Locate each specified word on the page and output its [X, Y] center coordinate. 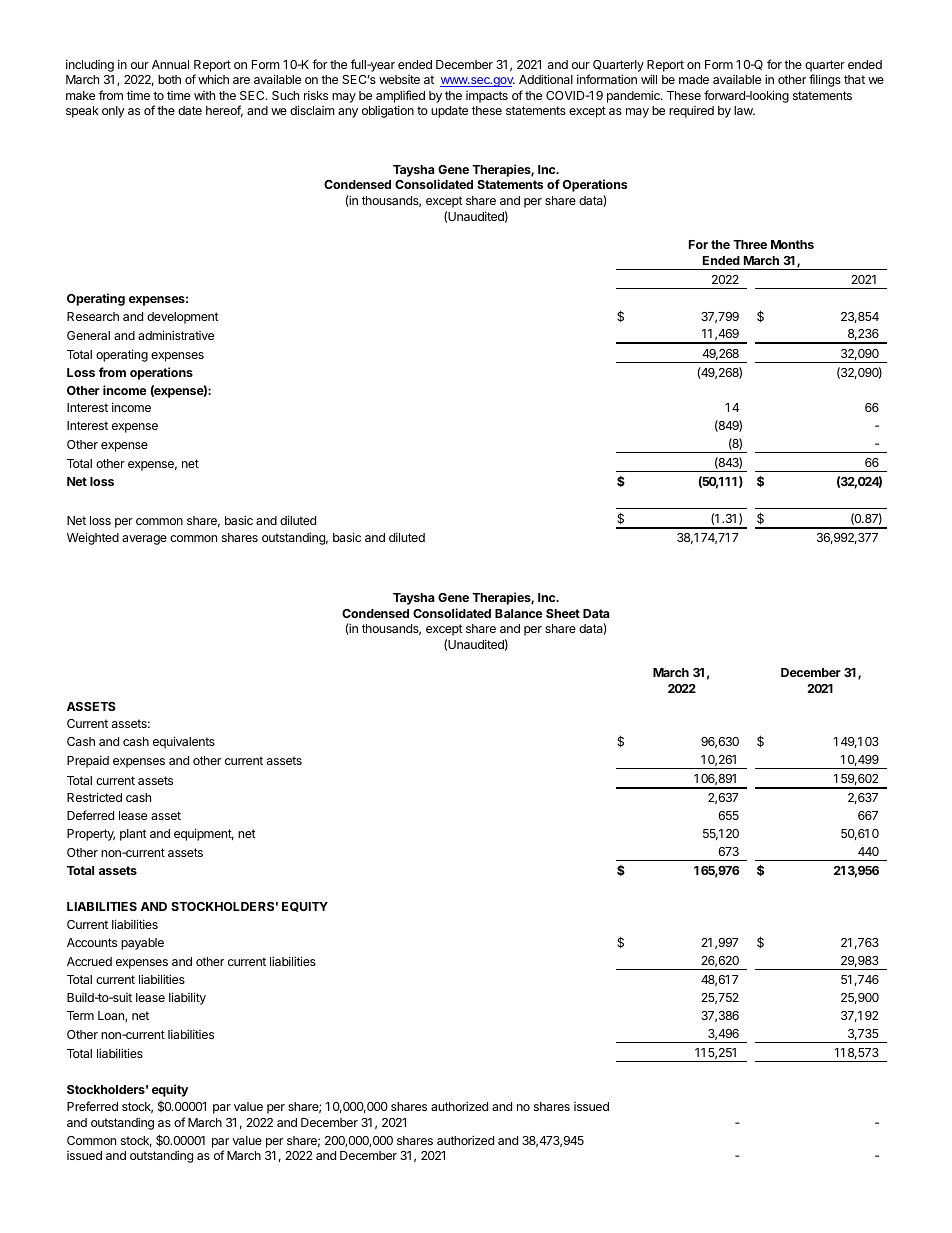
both [169, 79]
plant [133, 835]
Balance [518, 613]
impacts [487, 97]
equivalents [184, 742]
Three [750, 244]
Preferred [92, 1106]
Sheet [563, 613]
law [744, 110]
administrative [176, 335]
